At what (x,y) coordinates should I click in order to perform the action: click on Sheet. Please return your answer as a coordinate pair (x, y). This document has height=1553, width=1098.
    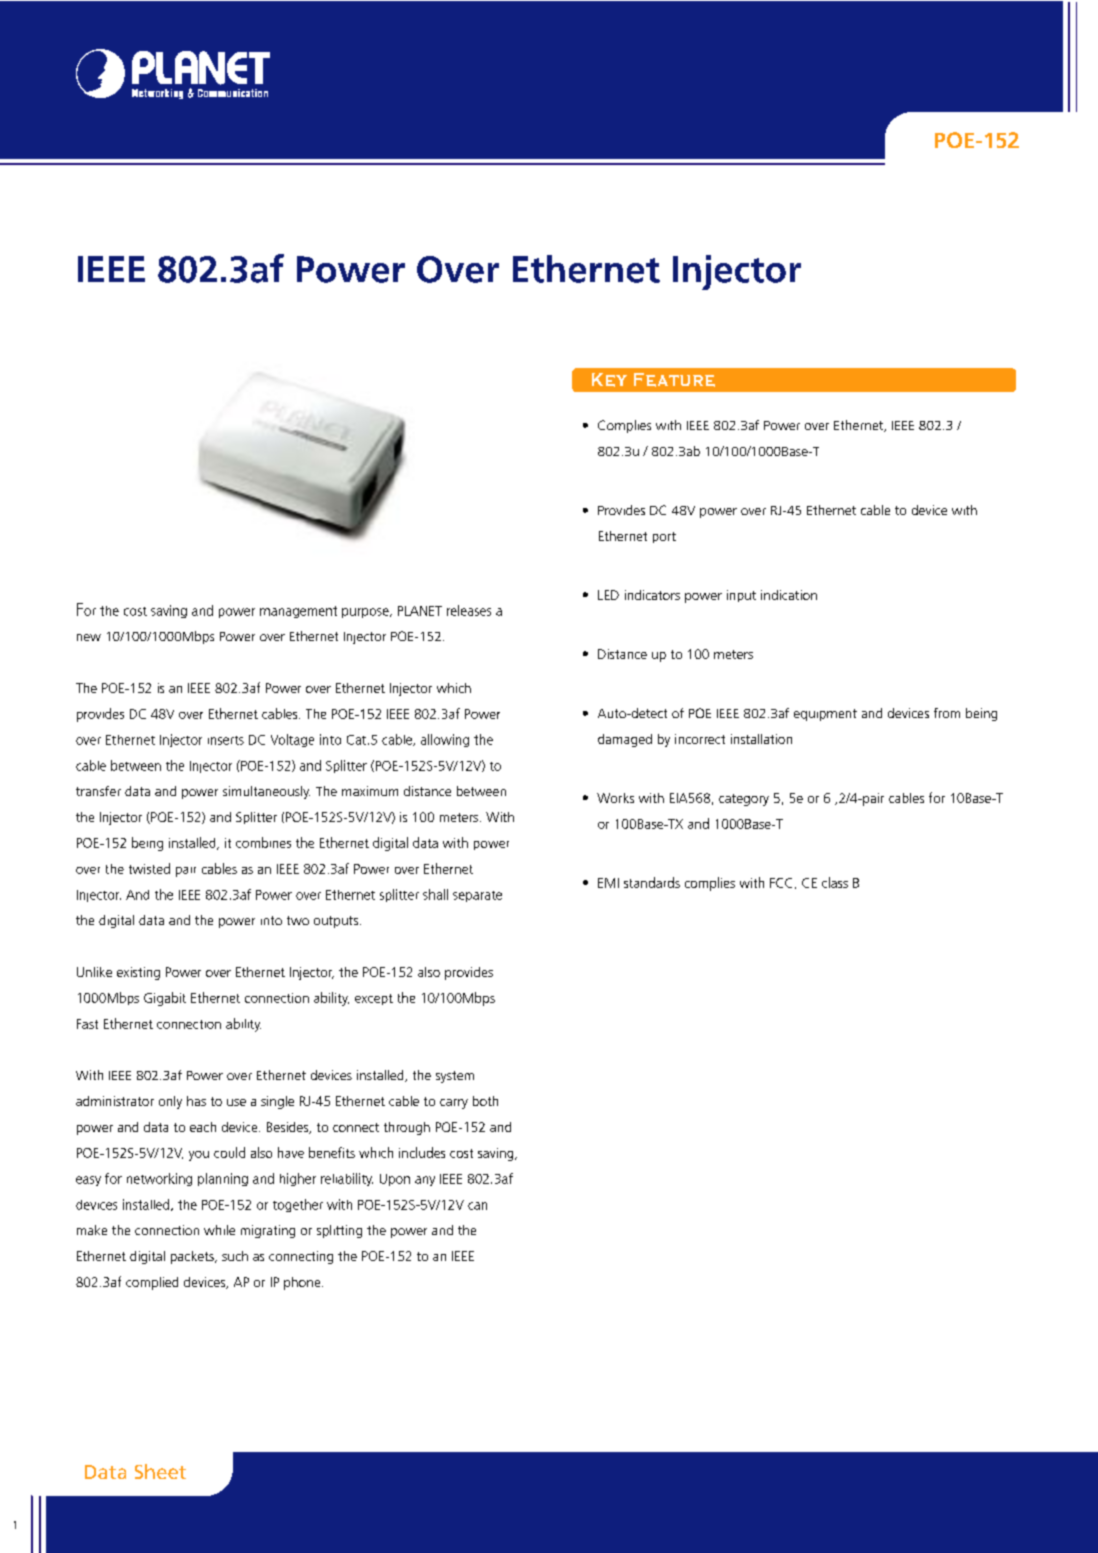
    Looking at the image, I should click on (160, 1471).
